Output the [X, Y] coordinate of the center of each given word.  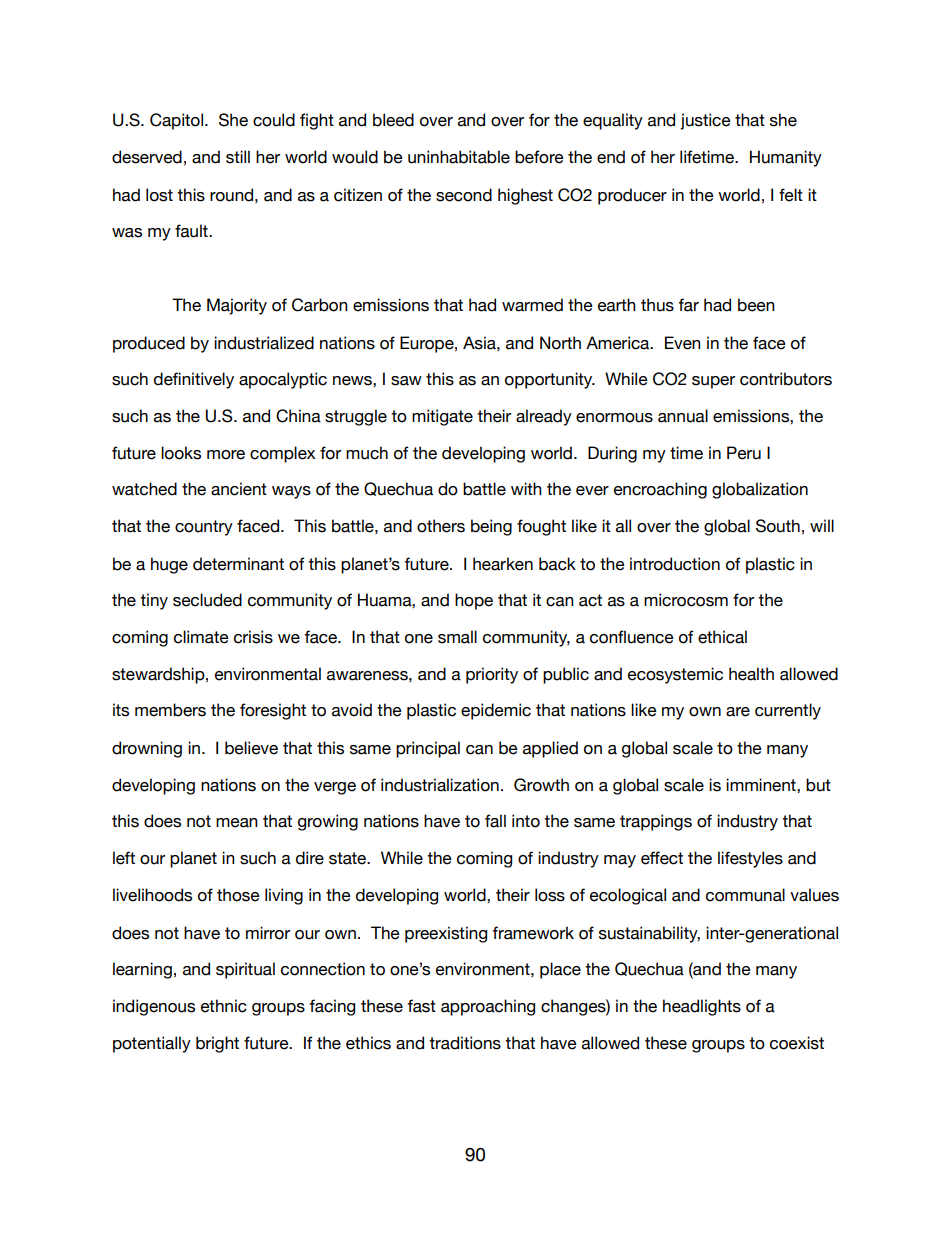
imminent [762, 785]
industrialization [440, 785]
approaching [488, 1007]
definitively [194, 380]
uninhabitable [459, 157]
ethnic [224, 1006]
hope [474, 601]
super [713, 382]
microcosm [686, 600]
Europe [428, 344]
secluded [207, 600]
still [238, 157]
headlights [702, 1007]
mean [237, 823]
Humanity [786, 158]
